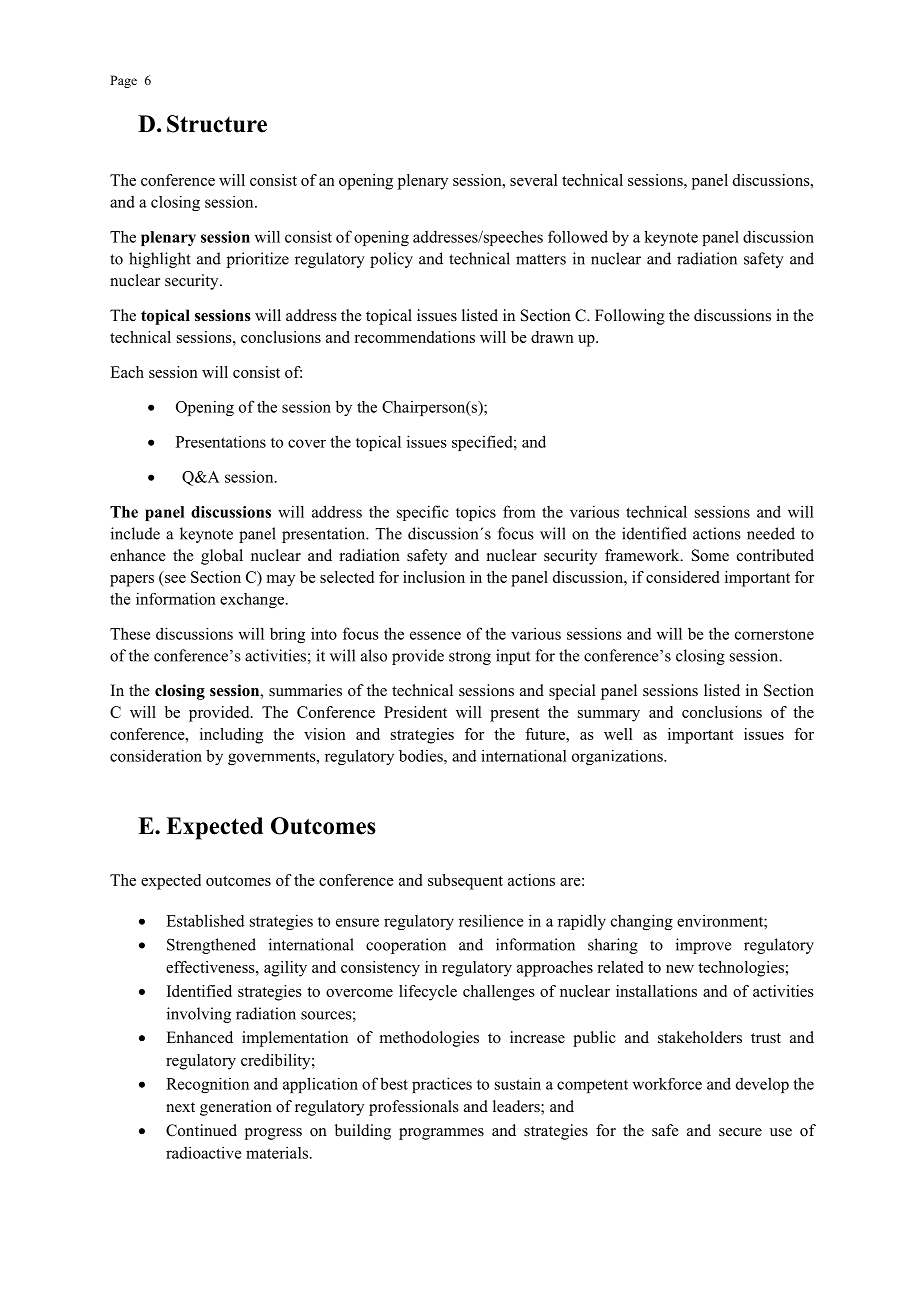 The image size is (924, 1308). Describe the element at coordinates (578, 236) in the page. I see `followed` at that location.
